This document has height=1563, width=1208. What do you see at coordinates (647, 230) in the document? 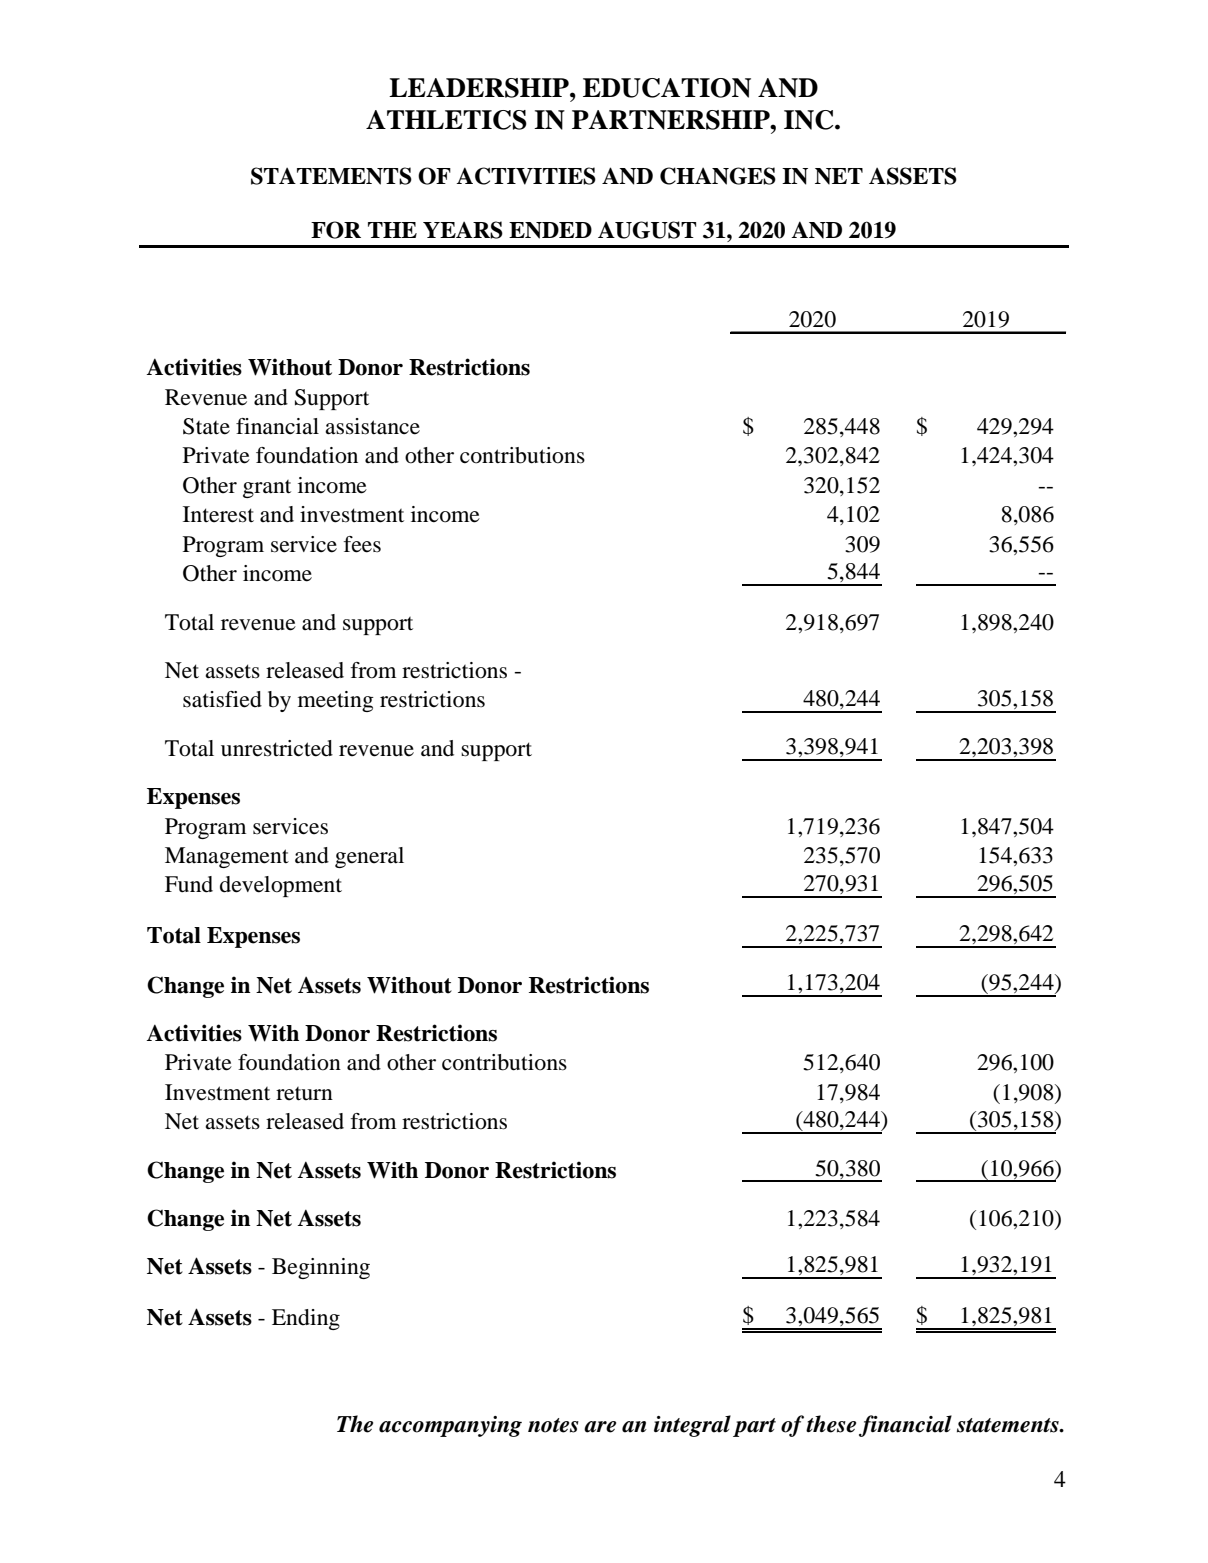
I see `AUGUST` at bounding box center [647, 230].
